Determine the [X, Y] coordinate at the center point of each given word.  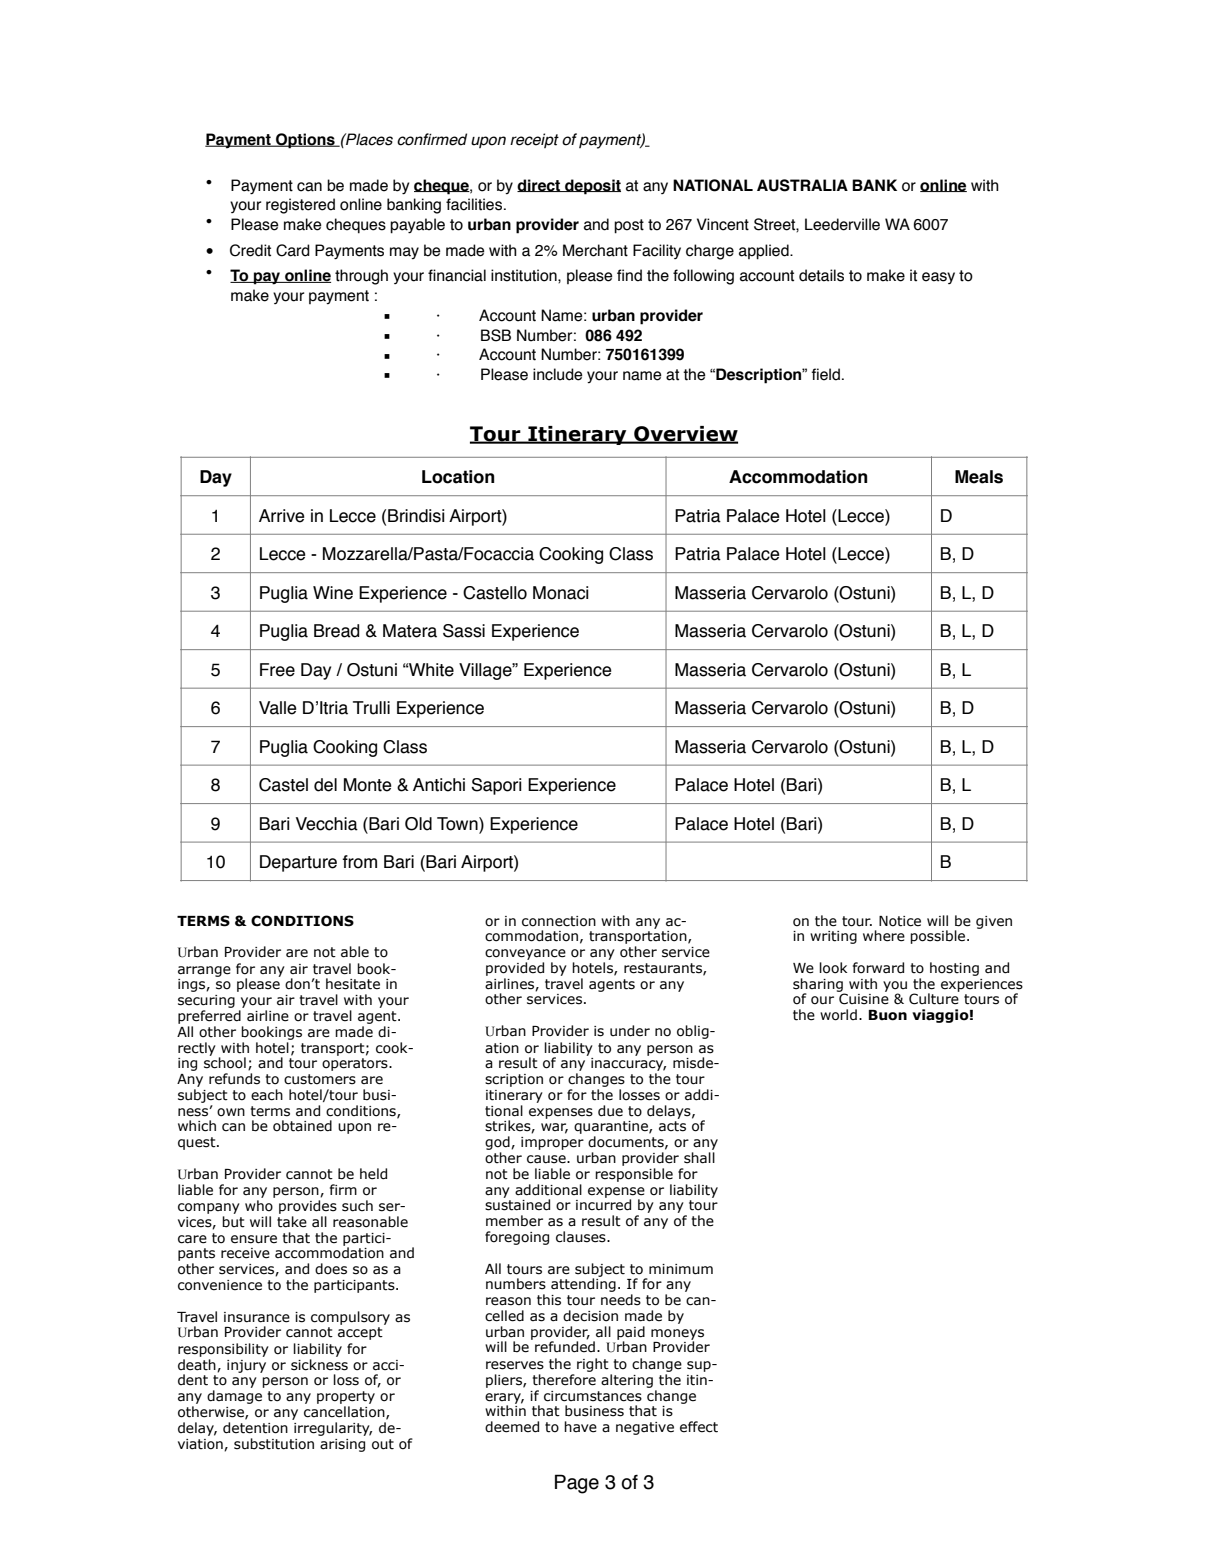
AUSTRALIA [802, 185]
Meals [979, 477]
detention [255, 1428]
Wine [333, 593]
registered [300, 206]
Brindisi [416, 516]
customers [320, 1079]
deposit [592, 187]
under [630, 1031]
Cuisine [864, 999]
